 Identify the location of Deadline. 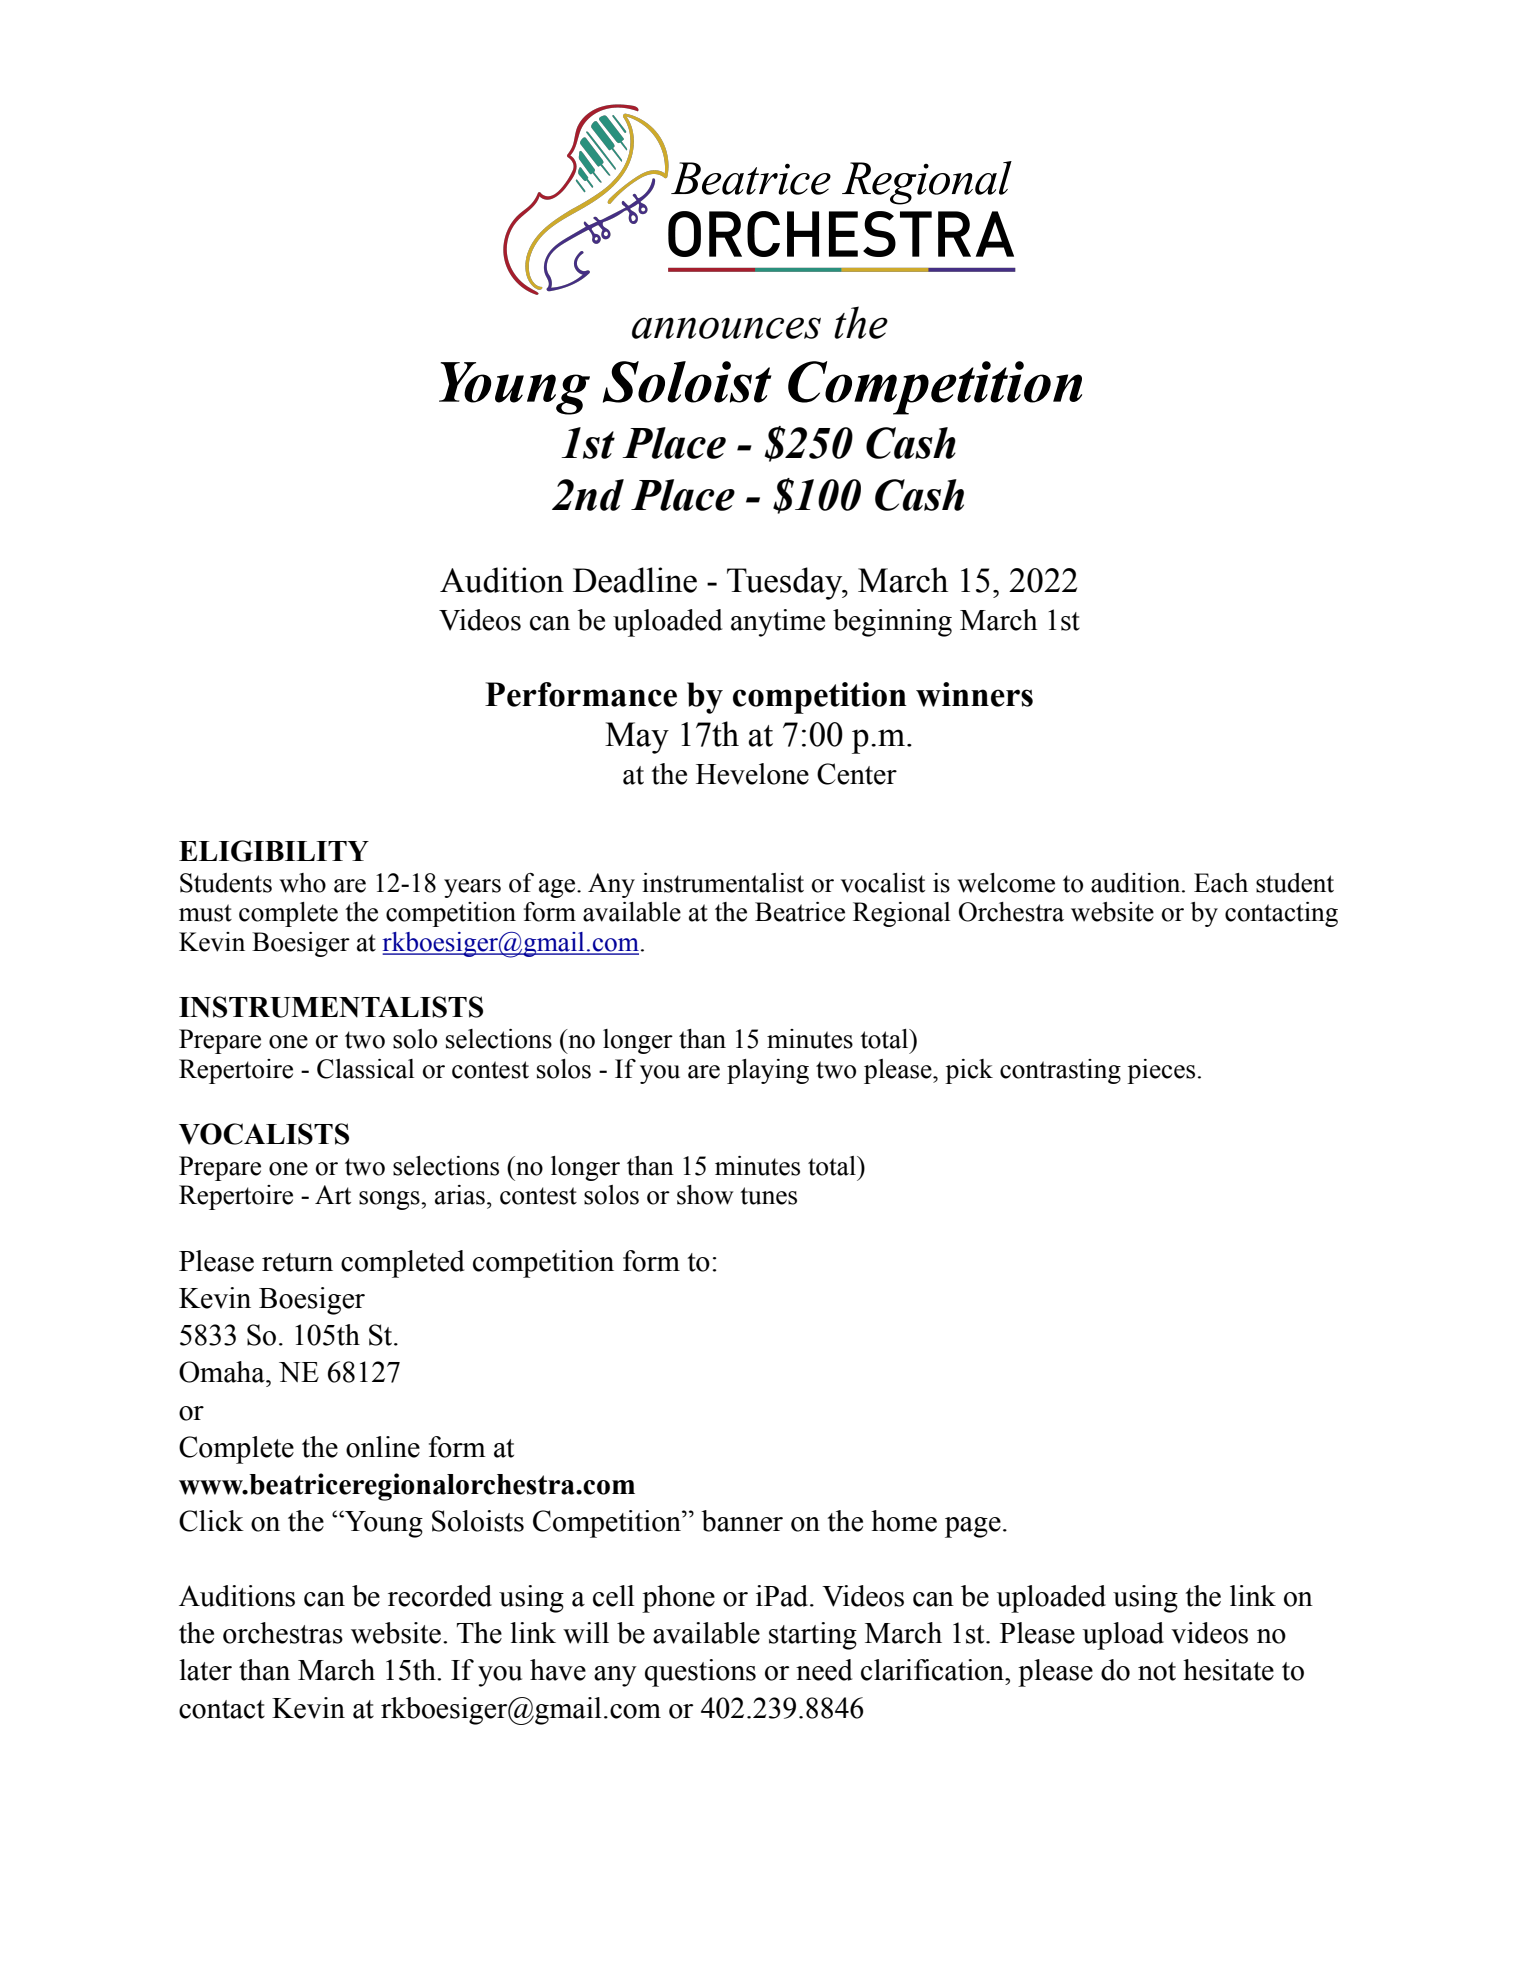
(635, 580).
